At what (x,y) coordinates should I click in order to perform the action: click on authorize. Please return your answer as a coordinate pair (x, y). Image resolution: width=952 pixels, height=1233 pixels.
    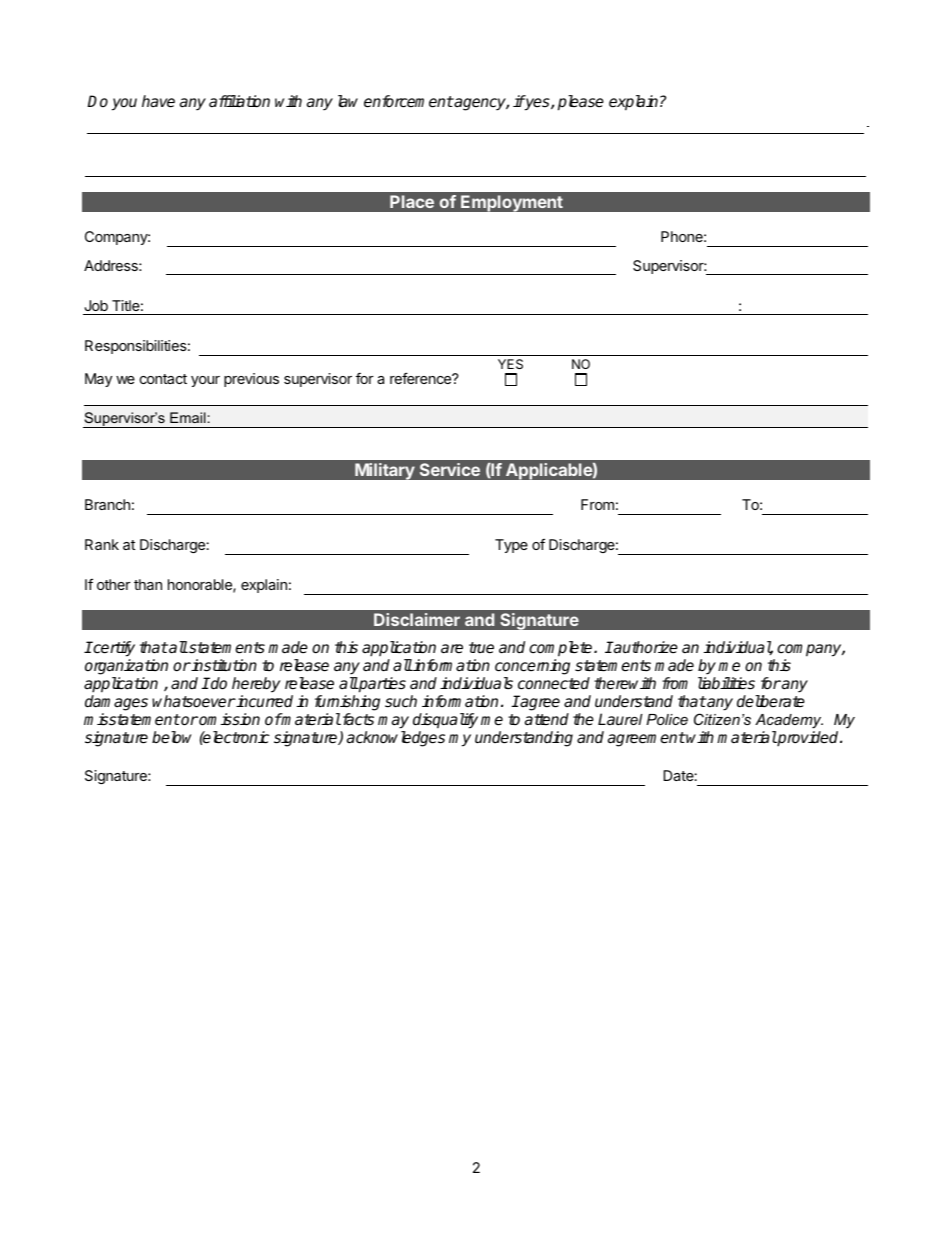
    Looking at the image, I should click on (645, 647).
